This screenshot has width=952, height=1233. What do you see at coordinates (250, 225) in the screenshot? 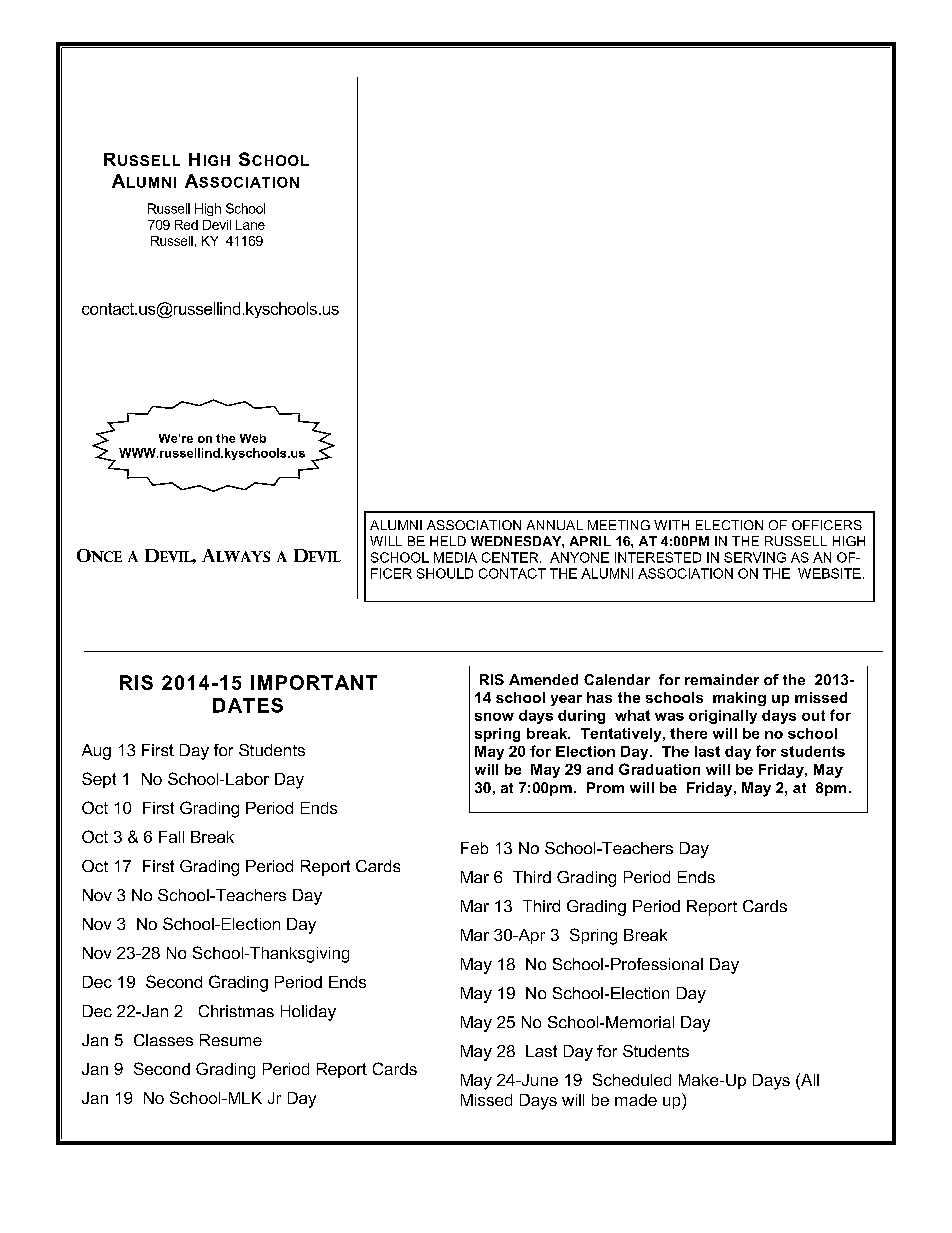
I see `Lane` at bounding box center [250, 225].
